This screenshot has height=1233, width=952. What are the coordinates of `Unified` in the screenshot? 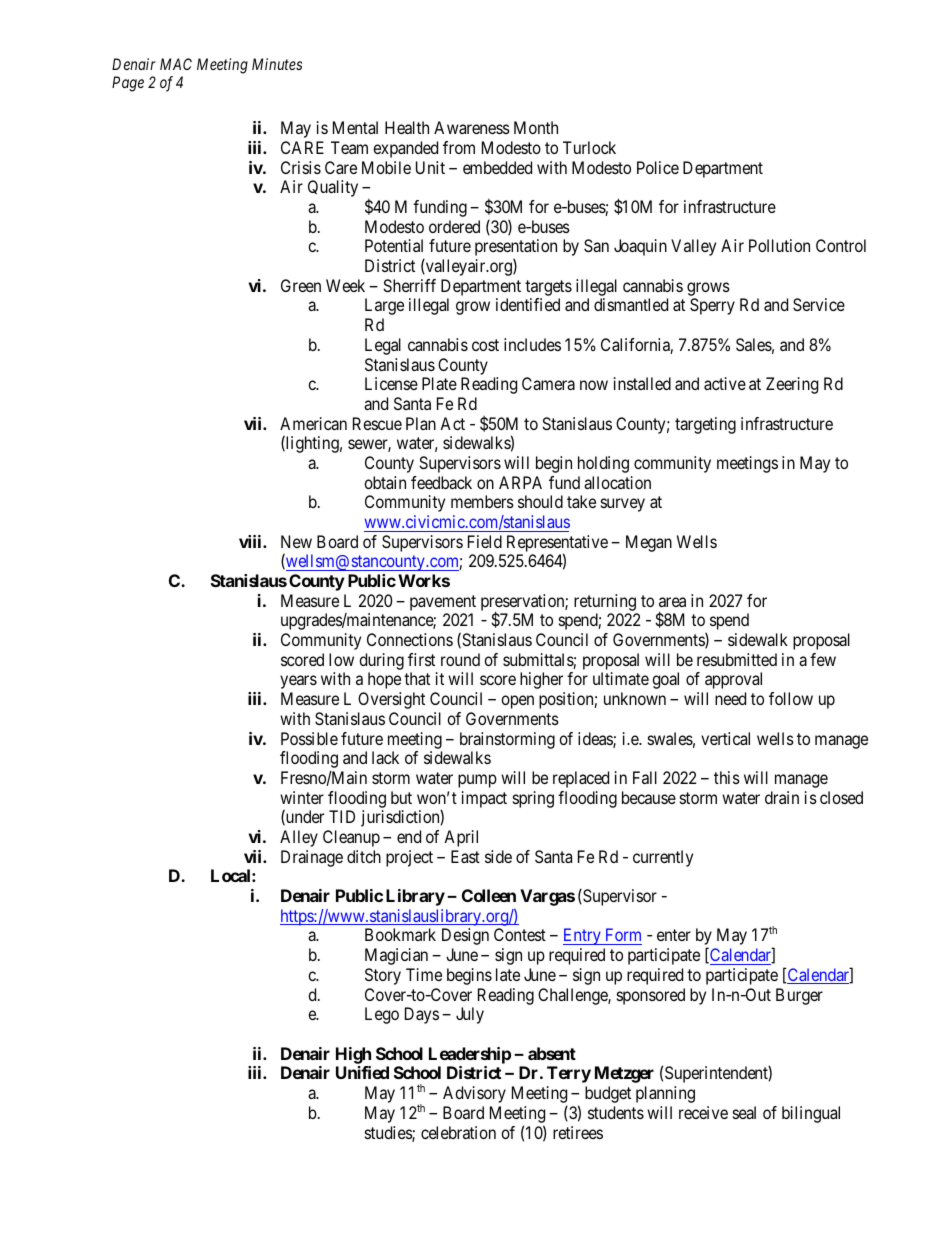 It's located at (362, 1072).
